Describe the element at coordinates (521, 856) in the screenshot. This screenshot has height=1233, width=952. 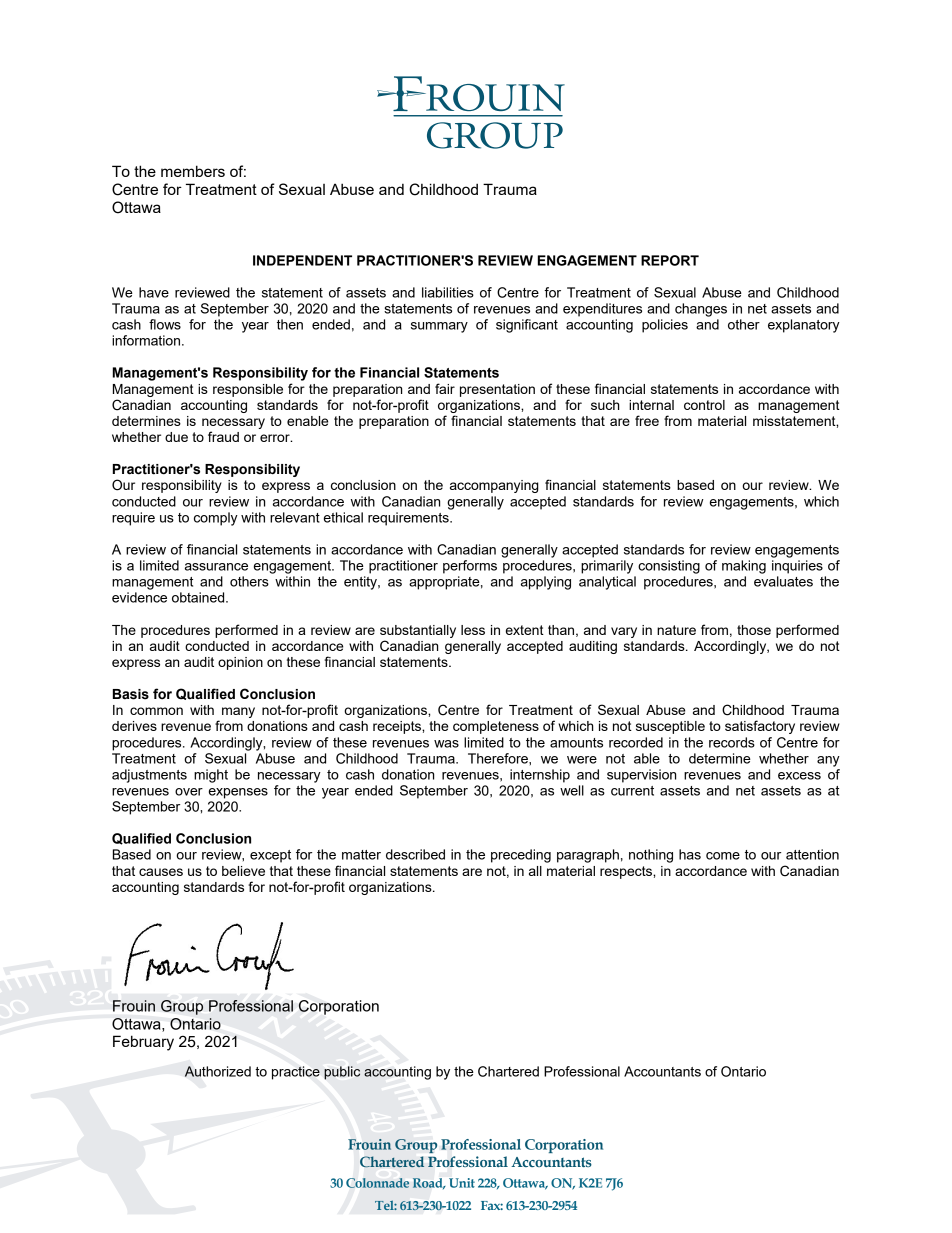
I see `preceding` at that location.
